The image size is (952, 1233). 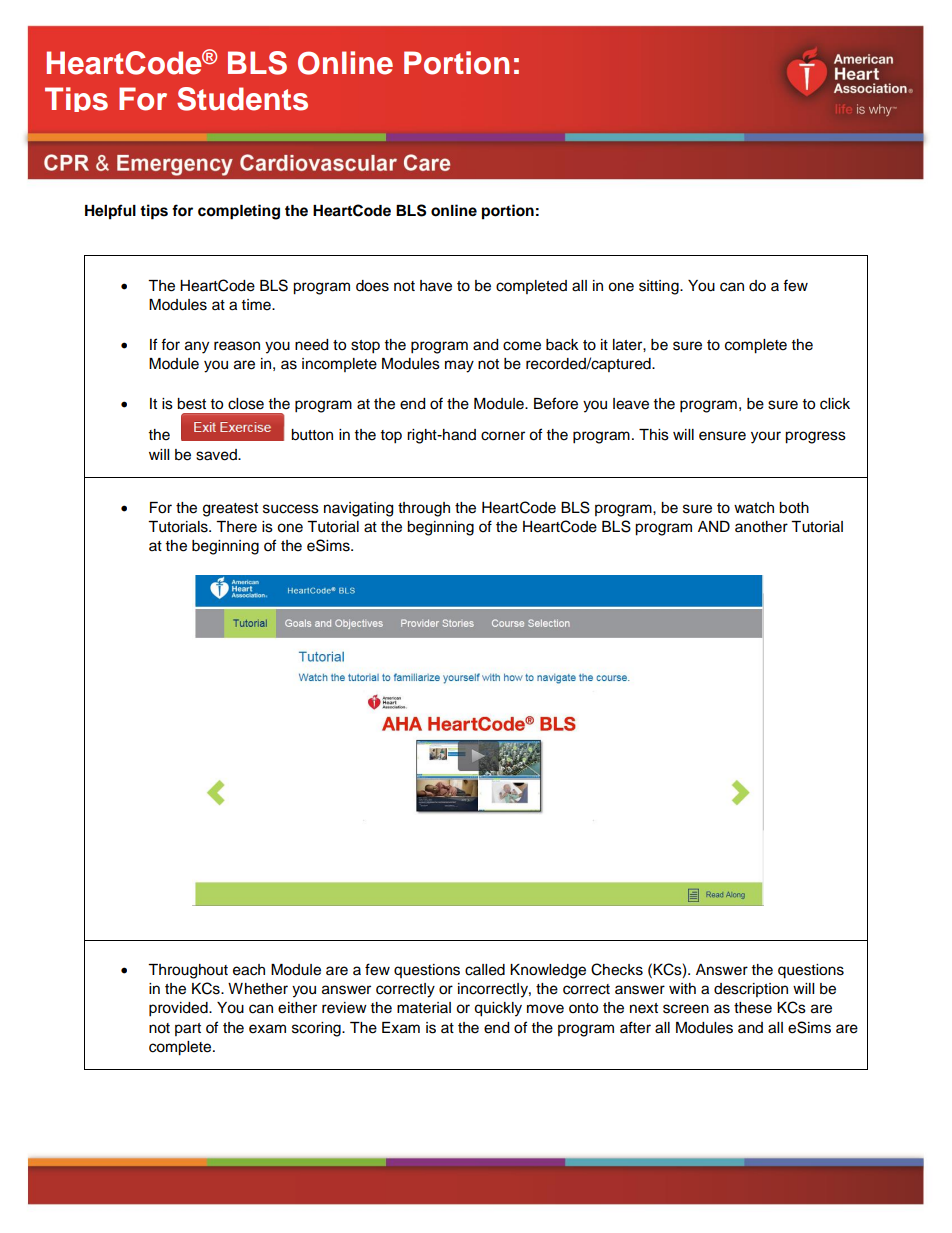 What do you see at coordinates (503, 436) in the image?
I see `corner` at bounding box center [503, 436].
